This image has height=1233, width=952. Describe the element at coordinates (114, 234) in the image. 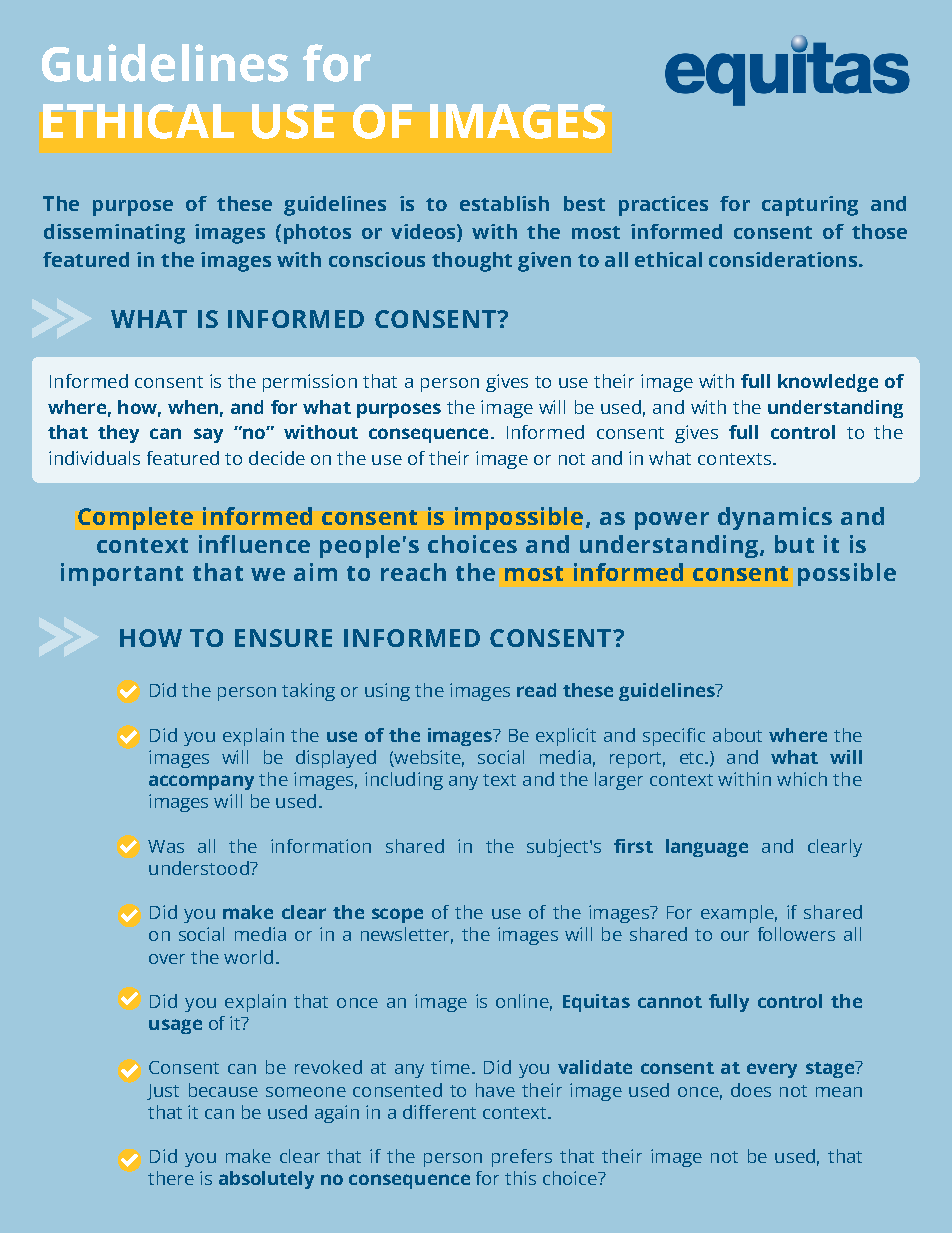

I see `disseminating` at that location.
